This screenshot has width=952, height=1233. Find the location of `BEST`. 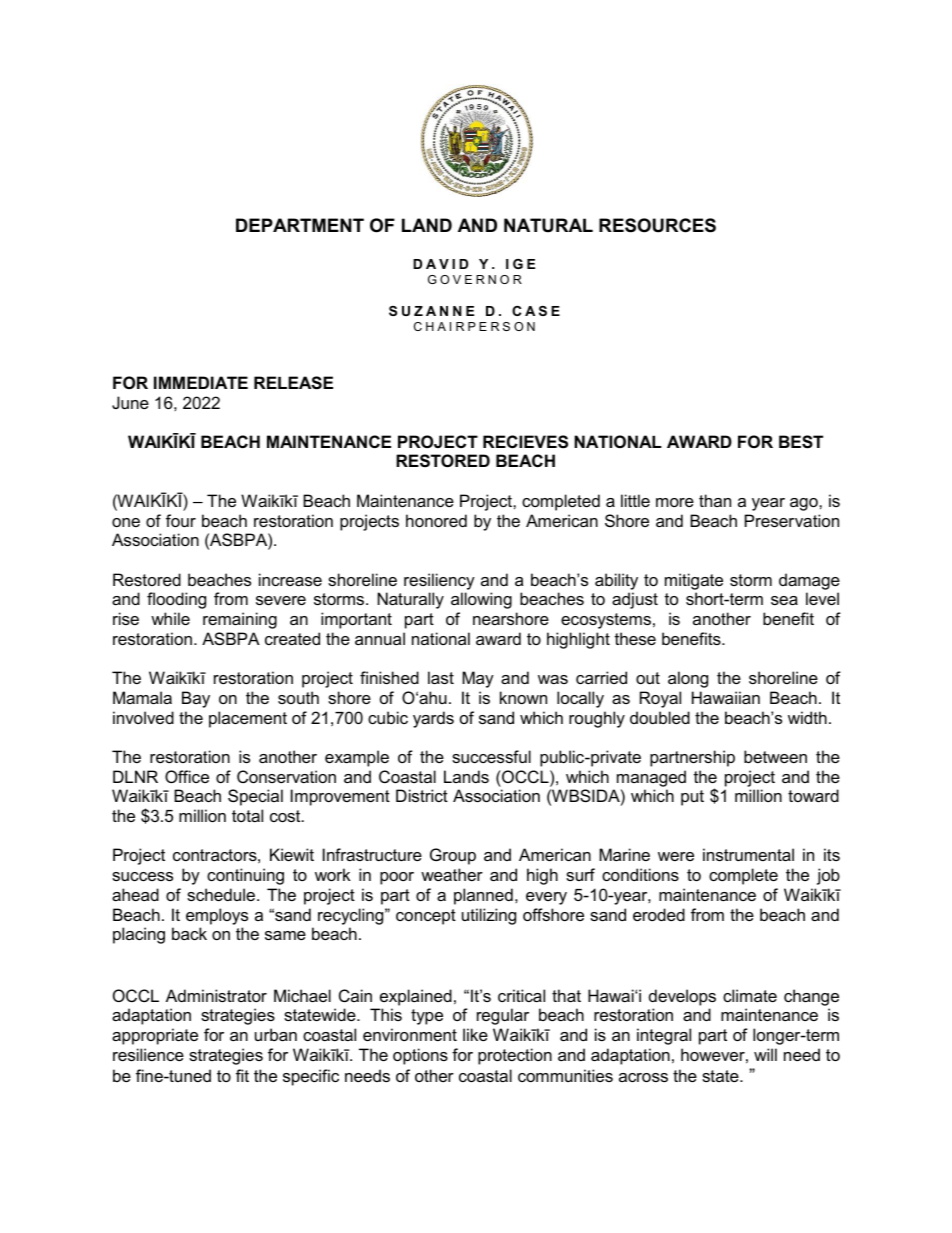

BEST is located at coordinates (801, 442).
